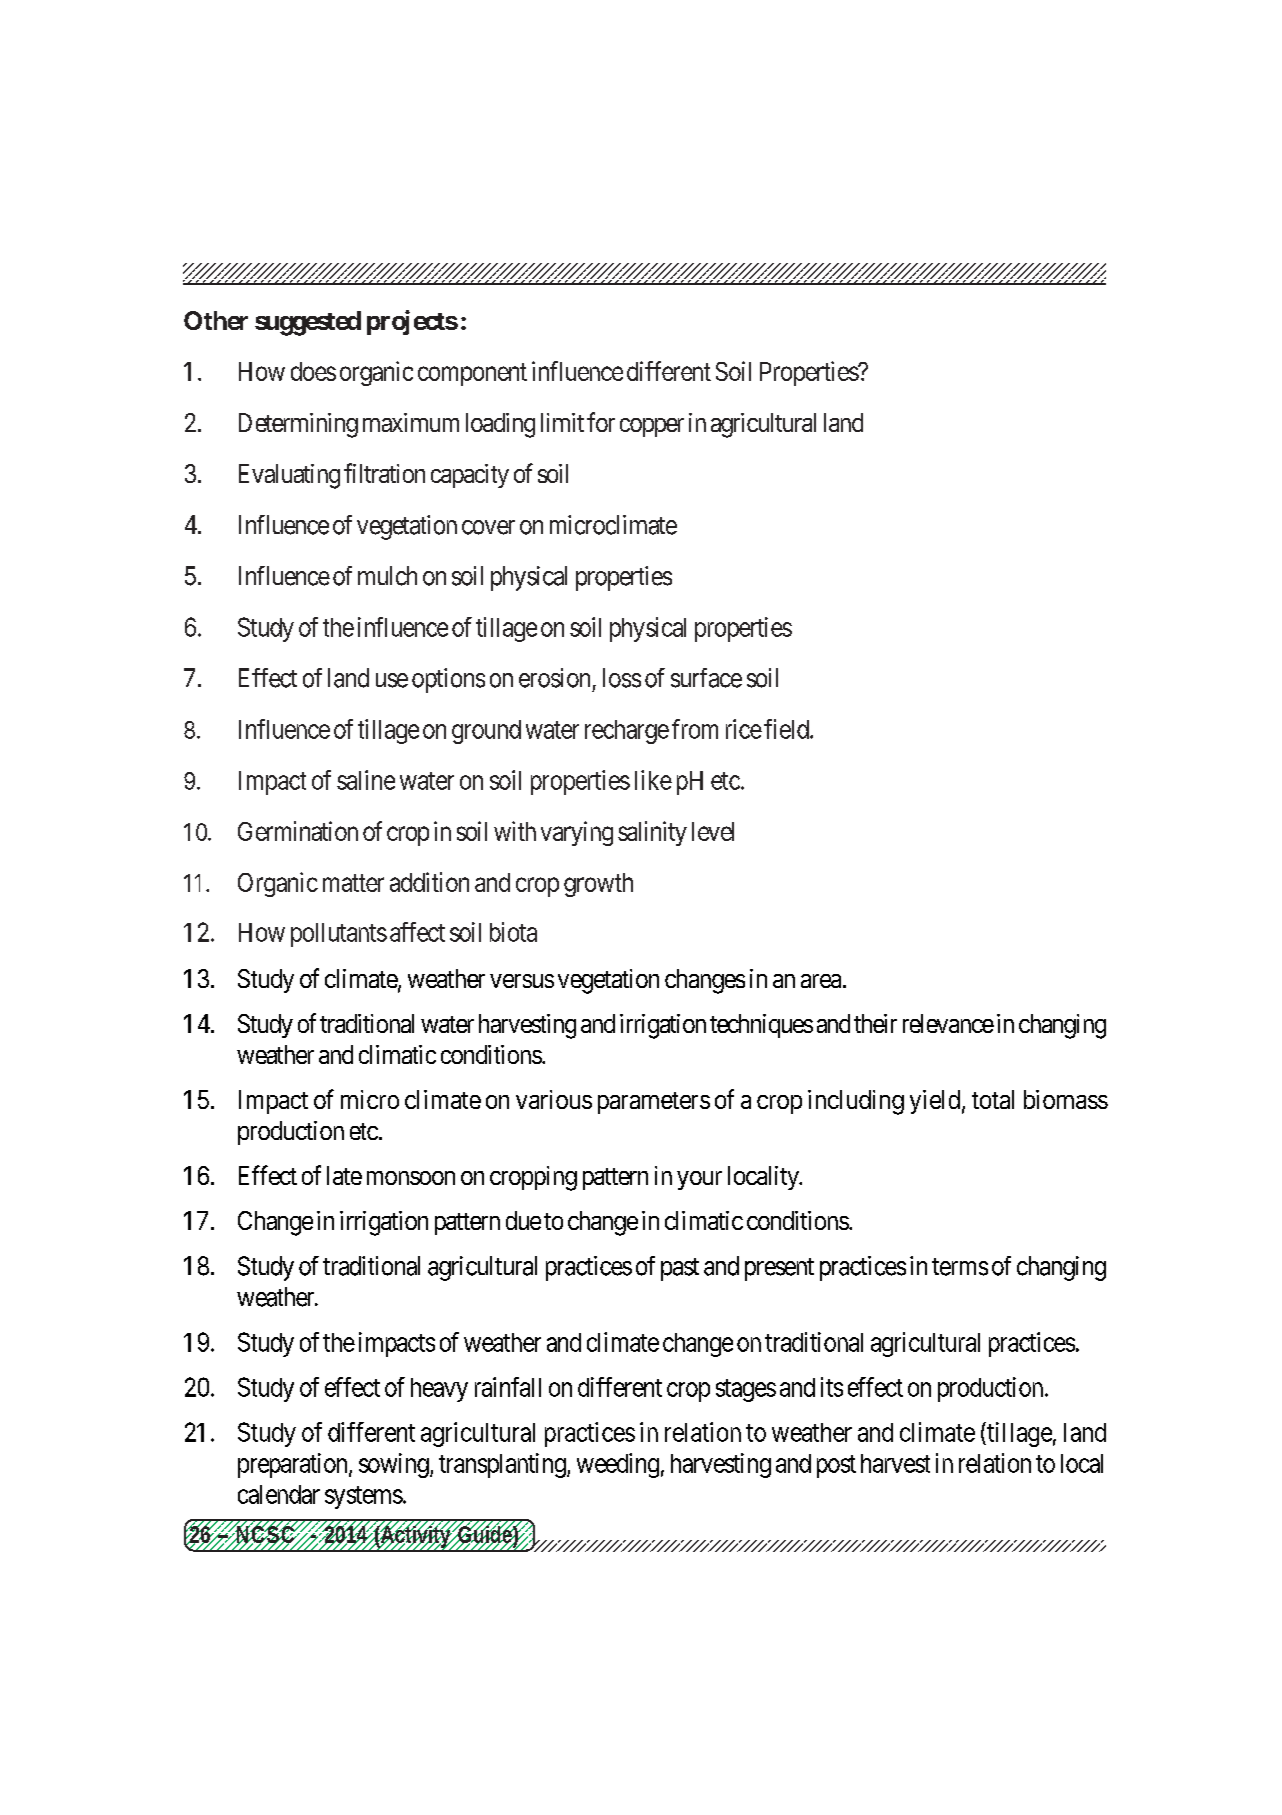  What do you see at coordinates (601, 422) in the screenshot?
I see `for` at bounding box center [601, 422].
